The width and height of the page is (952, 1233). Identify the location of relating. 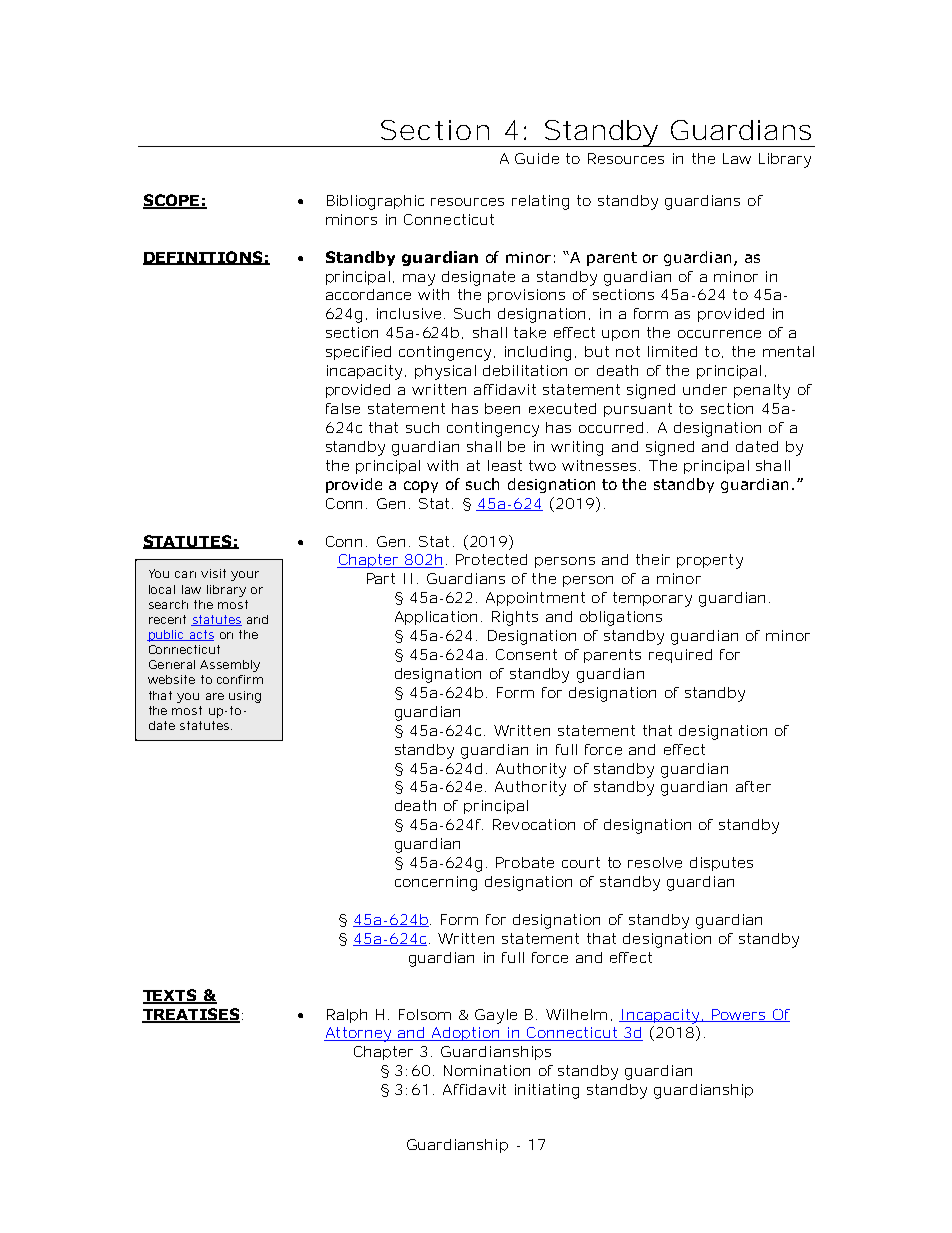
(540, 202).
